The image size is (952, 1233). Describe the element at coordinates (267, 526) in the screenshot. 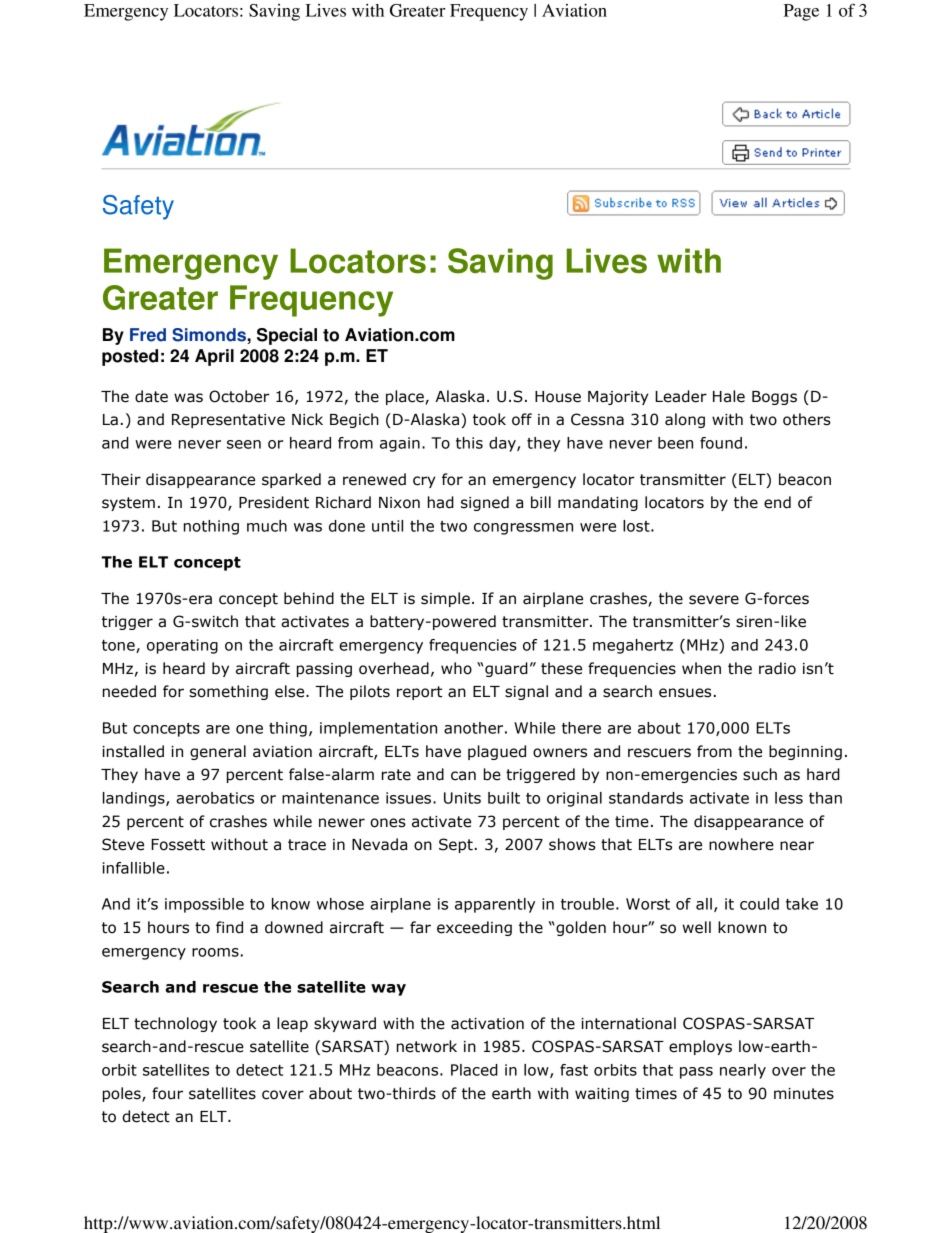

I see `much` at that location.
